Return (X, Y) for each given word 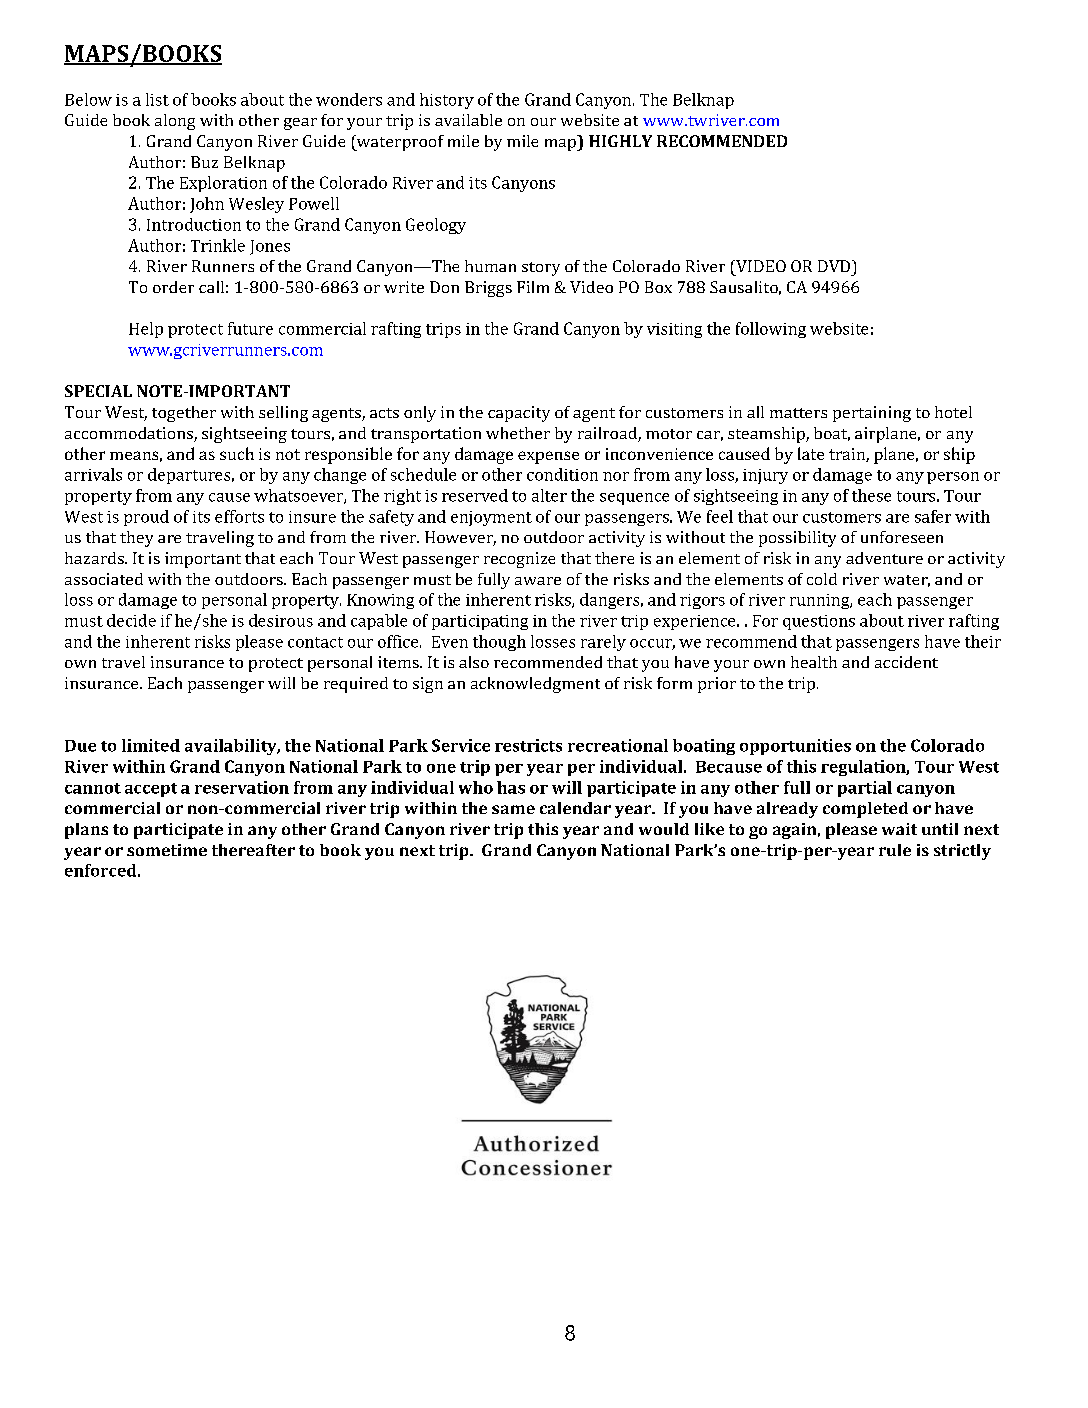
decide (131, 620)
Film (533, 287)
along (175, 122)
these (871, 495)
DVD (835, 266)
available (468, 120)
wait (899, 829)
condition (562, 474)
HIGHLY (620, 141)
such (237, 453)
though (499, 643)
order (173, 287)
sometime (167, 850)
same (513, 809)
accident (906, 662)
